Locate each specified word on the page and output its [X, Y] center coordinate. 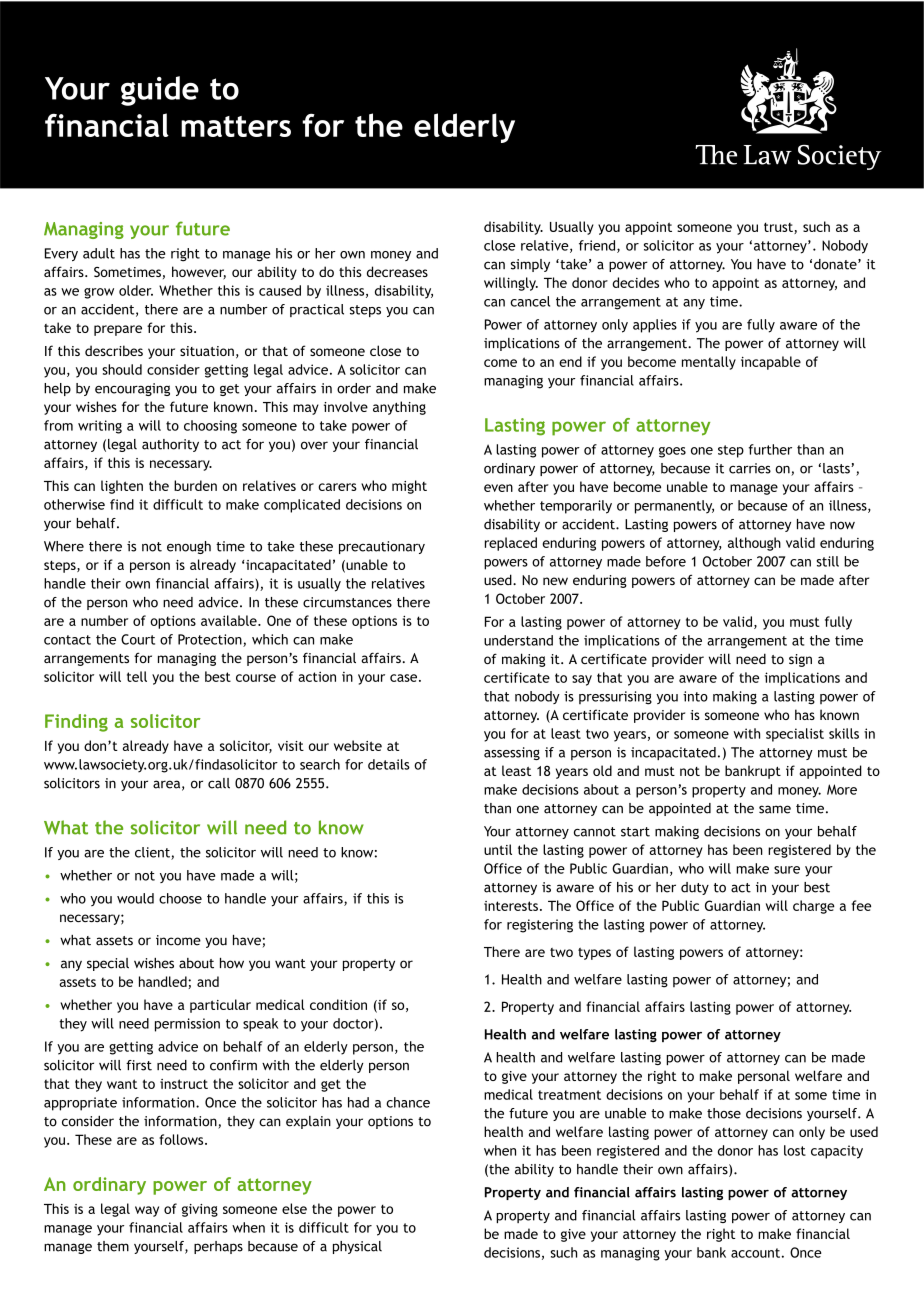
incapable [771, 363]
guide [160, 91]
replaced [511, 544]
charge [814, 907]
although [754, 544]
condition [338, 1004]
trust [779, 228]
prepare [118, 330]
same [775, 809]
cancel [530, 301]
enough [189, 547]
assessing [512, 753]
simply [530, 265]
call [219, 783]
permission [187, 1025]
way [147, 1211]
